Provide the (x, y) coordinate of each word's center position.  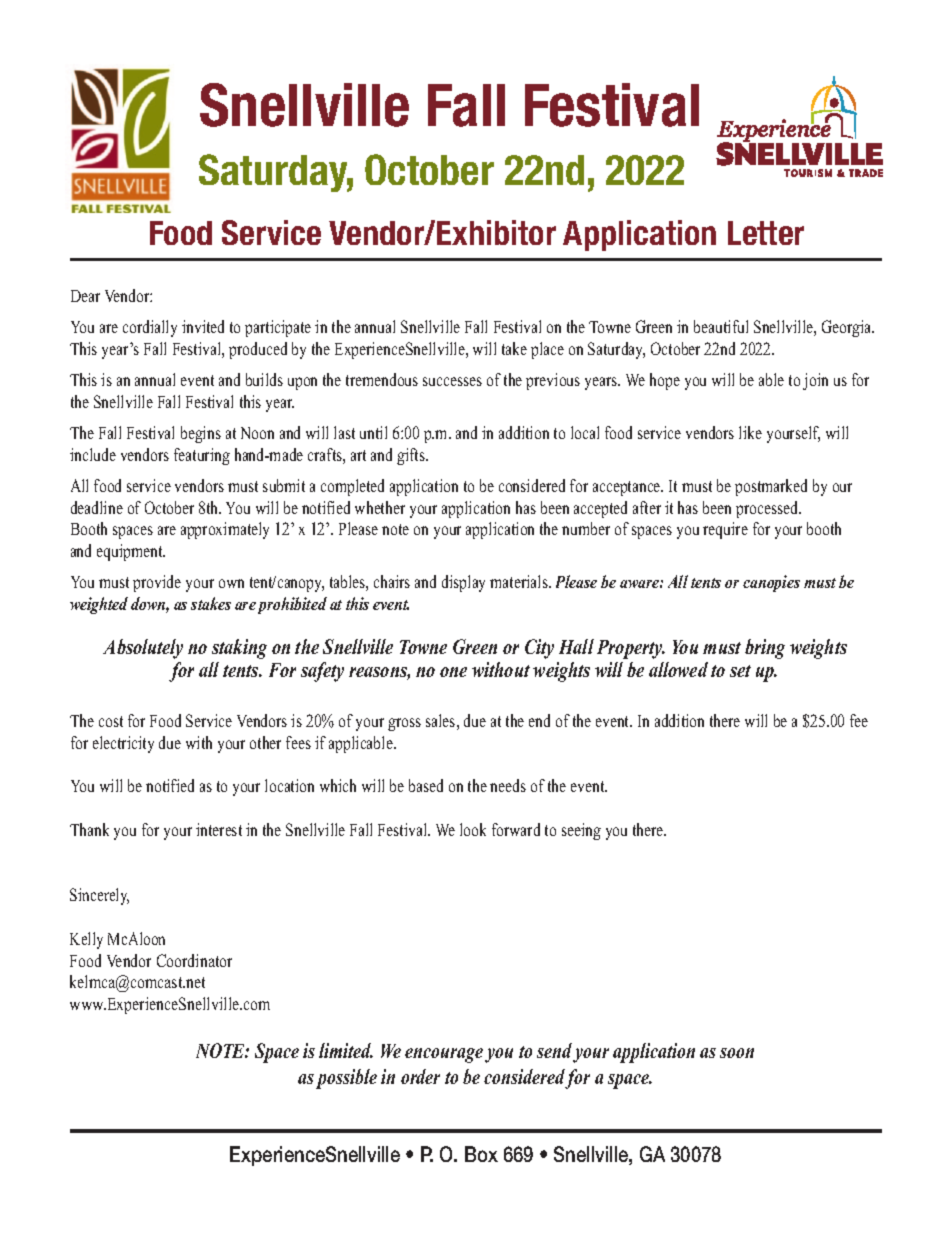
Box (481, 1154)
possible (346, 1079)
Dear (85, 296)
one (453, 672)
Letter (766, 233)
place (547, 350)
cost (111, 721)
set (740, 671)
